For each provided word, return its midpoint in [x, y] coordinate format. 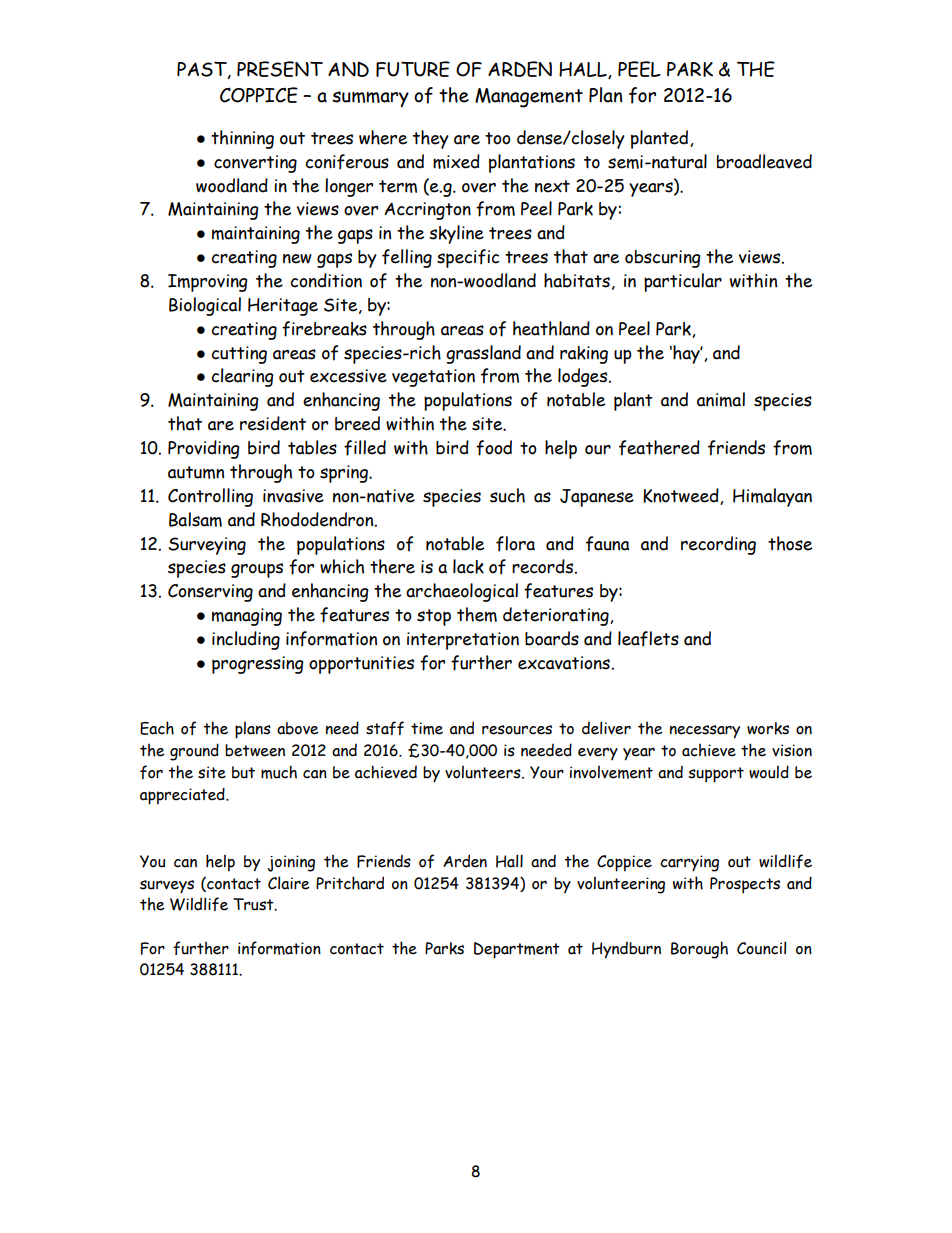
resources [517, 730]
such [507, 495]
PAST [203, 70]
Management [529, 98]
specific [468, 258]
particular [683, 282]
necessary [705, 732]
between [255, 750]
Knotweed [682, 496]
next [552, 186]
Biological [205, 306]
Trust [254, 904]
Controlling [210, 497]
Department [517, 950]
